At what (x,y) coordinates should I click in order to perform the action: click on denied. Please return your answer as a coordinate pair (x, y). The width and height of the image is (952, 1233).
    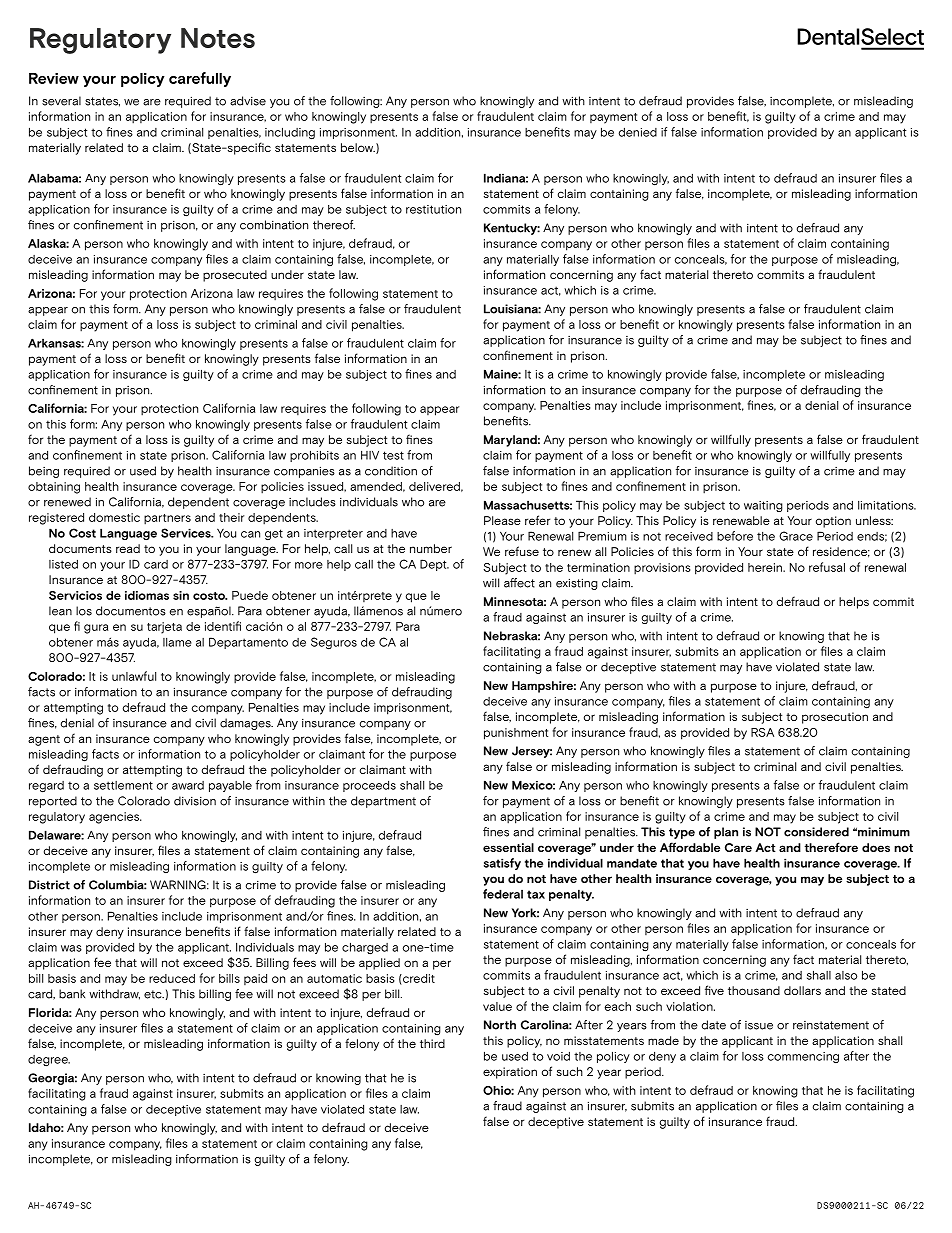
    Looking at the image, I should click on (638, 132).
